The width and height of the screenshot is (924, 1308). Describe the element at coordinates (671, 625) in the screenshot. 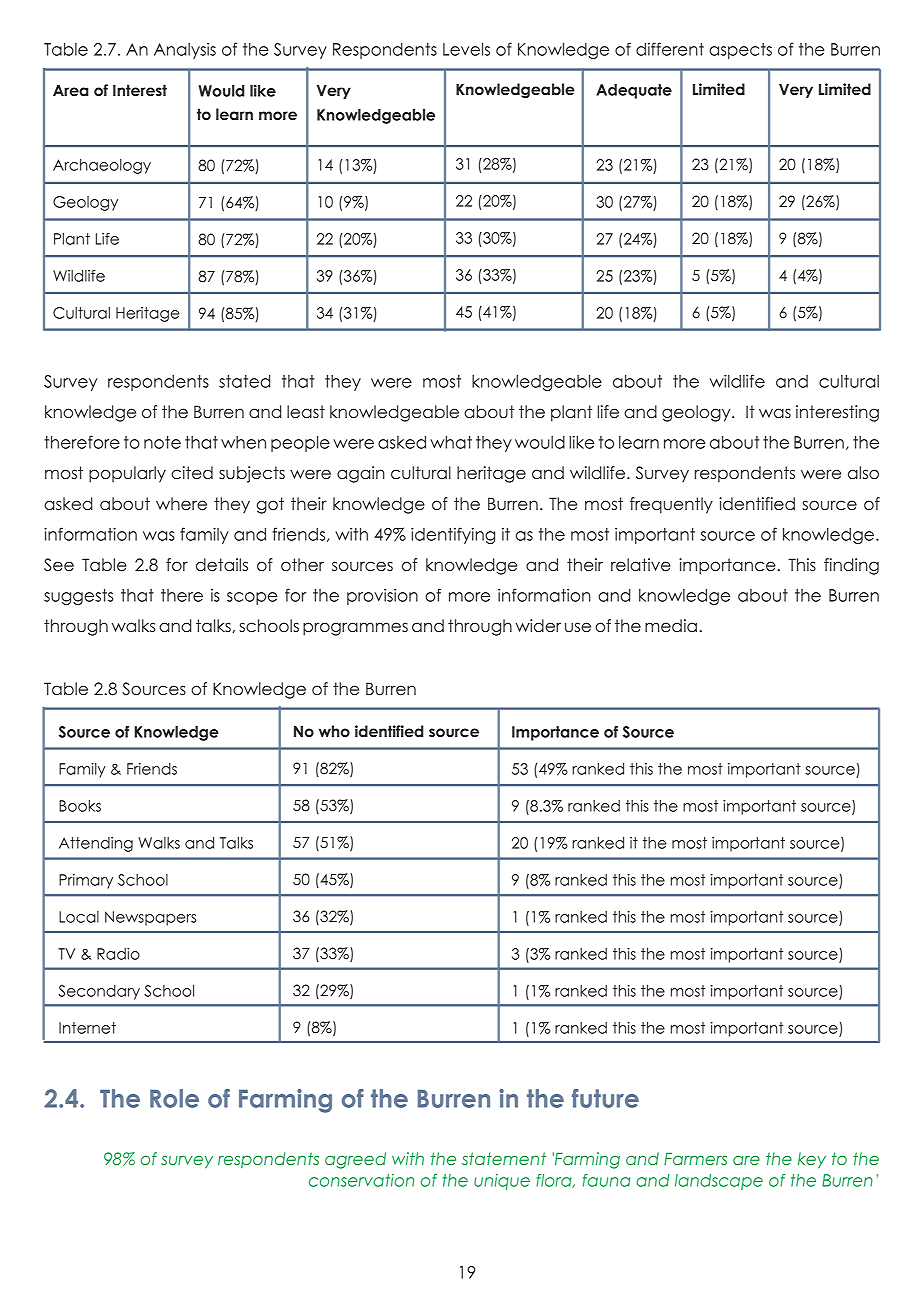

I see `media` at that location.
